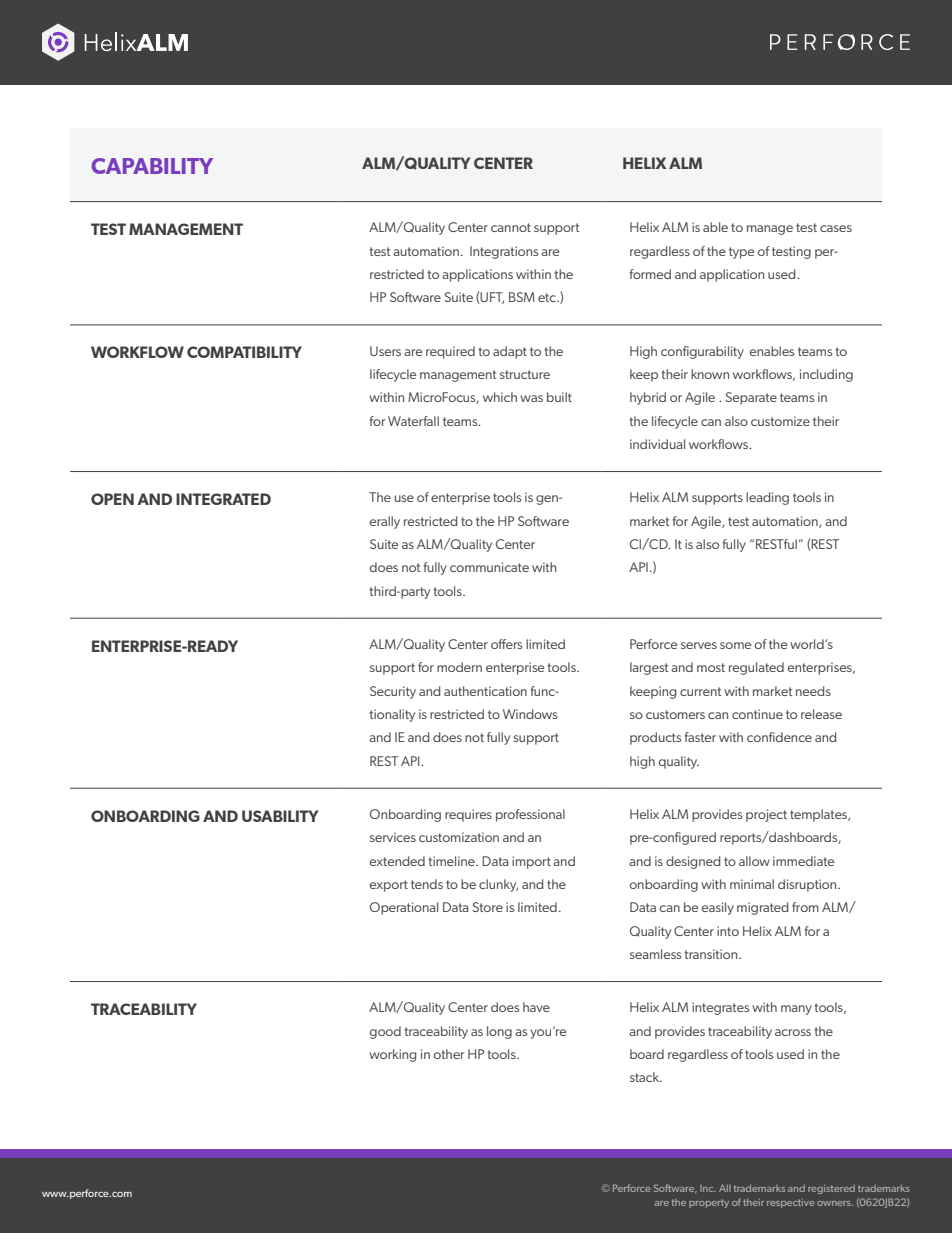  Describe the element at coordinates (511, 227) in the screenshot. I see `cannot` at that location.
